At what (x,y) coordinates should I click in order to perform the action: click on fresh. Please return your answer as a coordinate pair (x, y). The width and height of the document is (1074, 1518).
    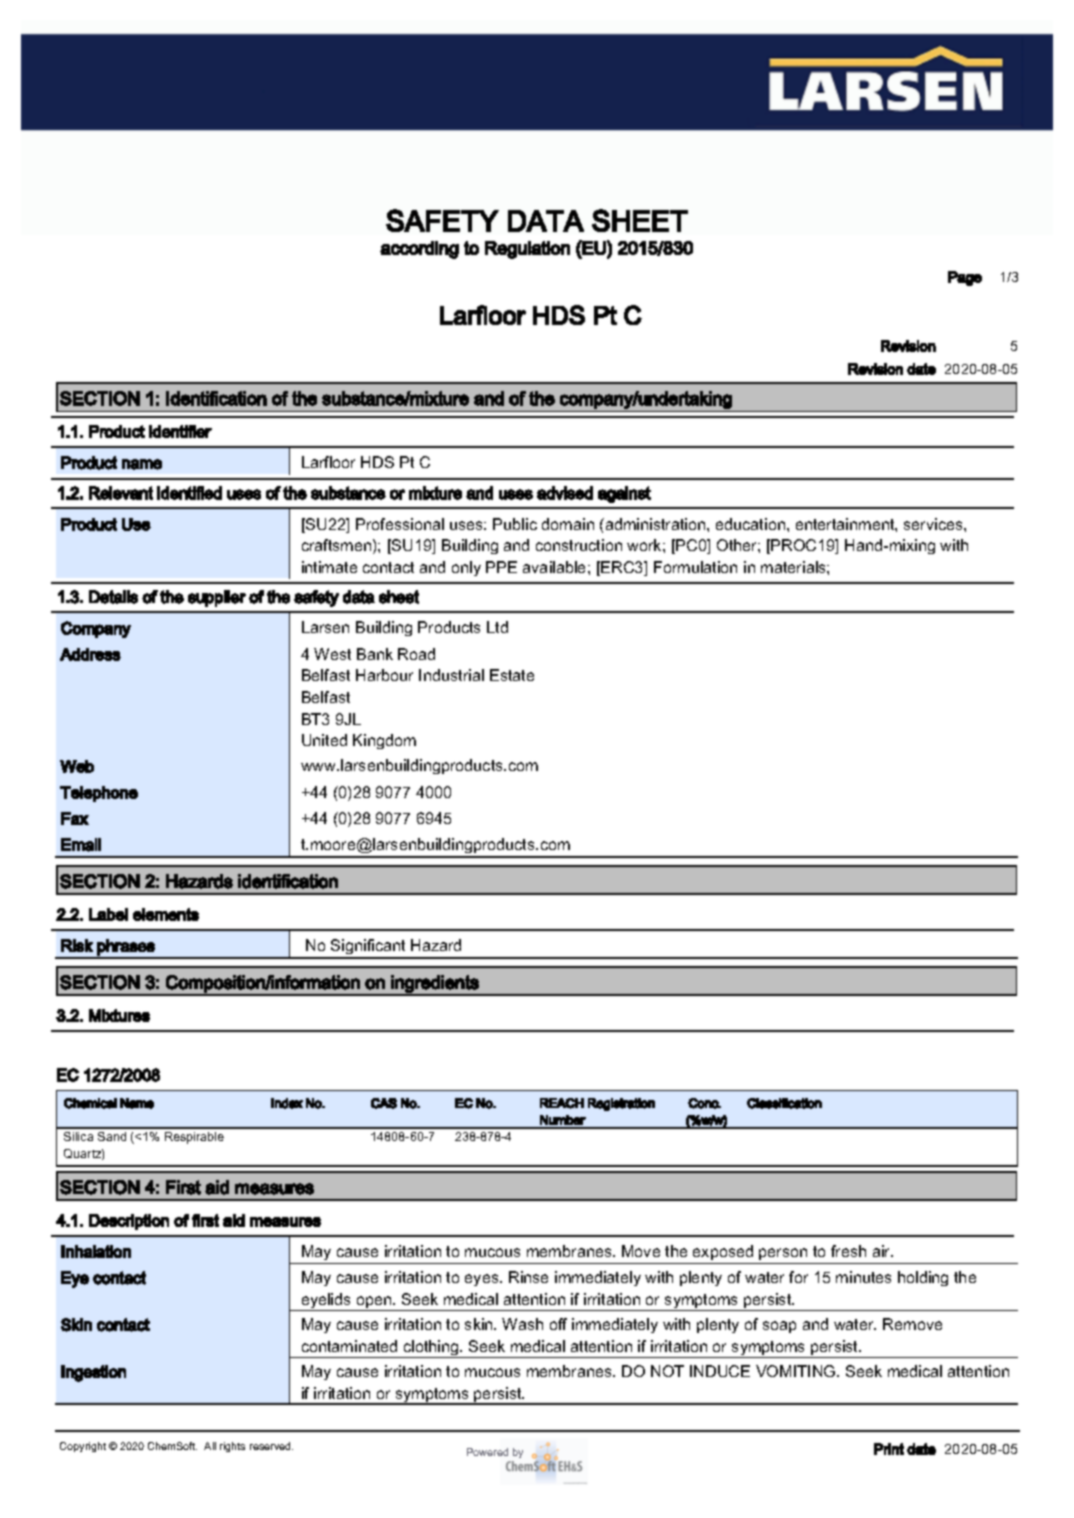
    Looking at the image, I should click on (848, 1251).
